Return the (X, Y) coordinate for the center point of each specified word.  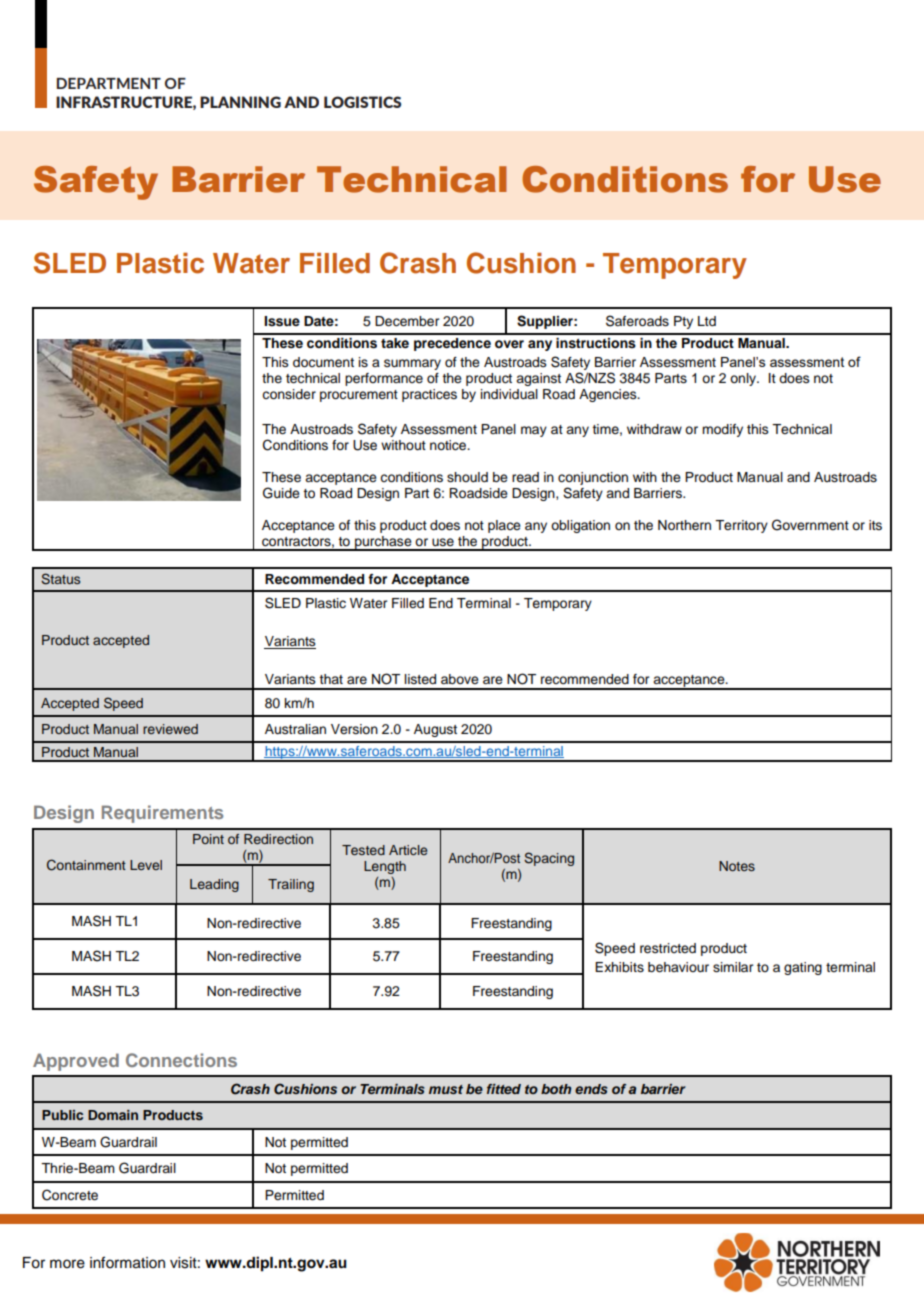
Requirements (162, 814)
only (744, 379)
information (127, 1262)
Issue (282, 321)
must (446, 1089)
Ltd (707, 321)
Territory (741, 526)
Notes (737, 866)
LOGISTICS (362, 102)
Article (408, 850)
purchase (383, 543)
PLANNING (240, 102)
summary (412, 364)
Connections (181, 1060)
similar (733, 967)
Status (60, 579)
